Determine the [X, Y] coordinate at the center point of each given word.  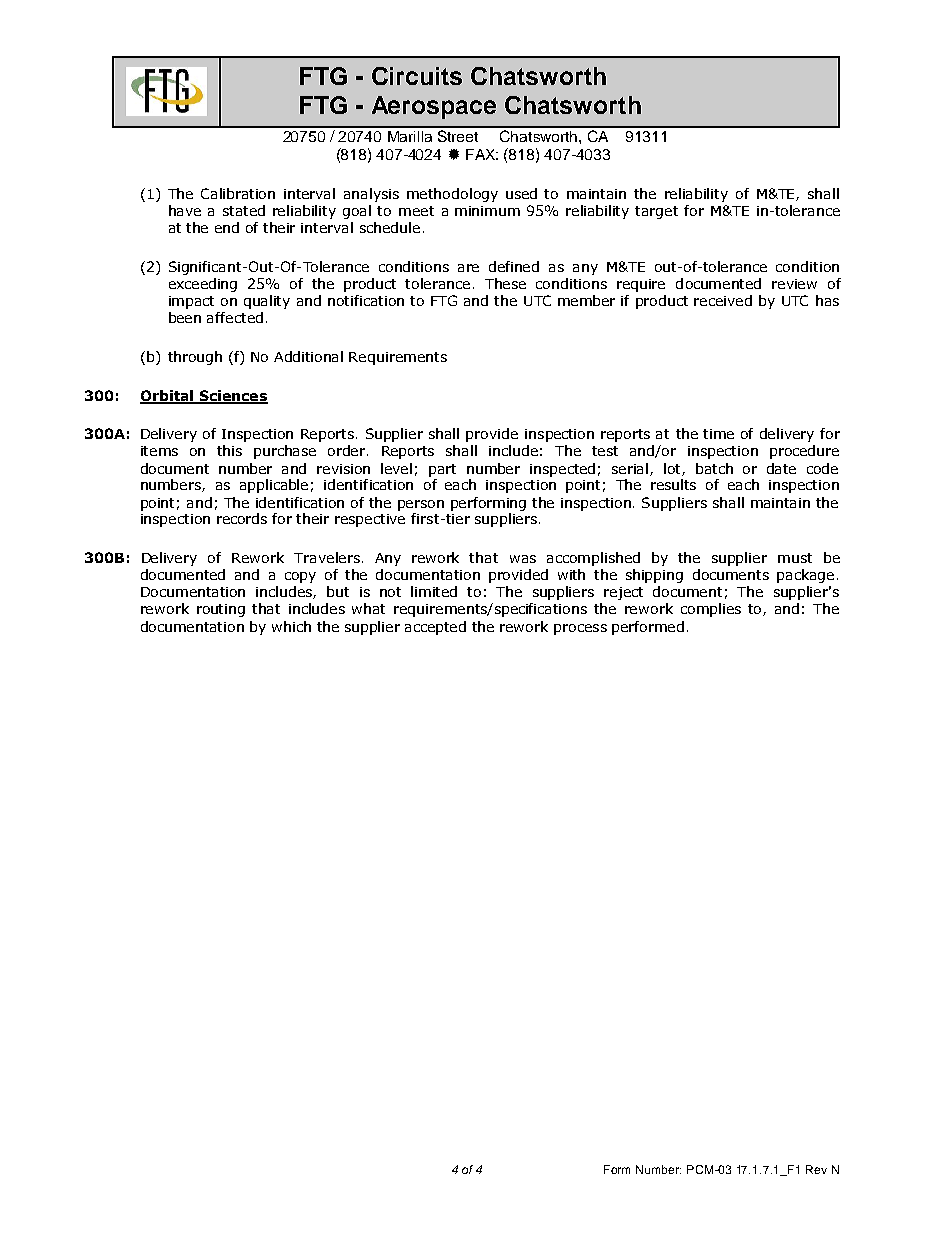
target [656, 212]
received [723, 300]
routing [221, 610]
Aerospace [434, 107]
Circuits [417, 76]
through [195, 358]
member [586, 300]
